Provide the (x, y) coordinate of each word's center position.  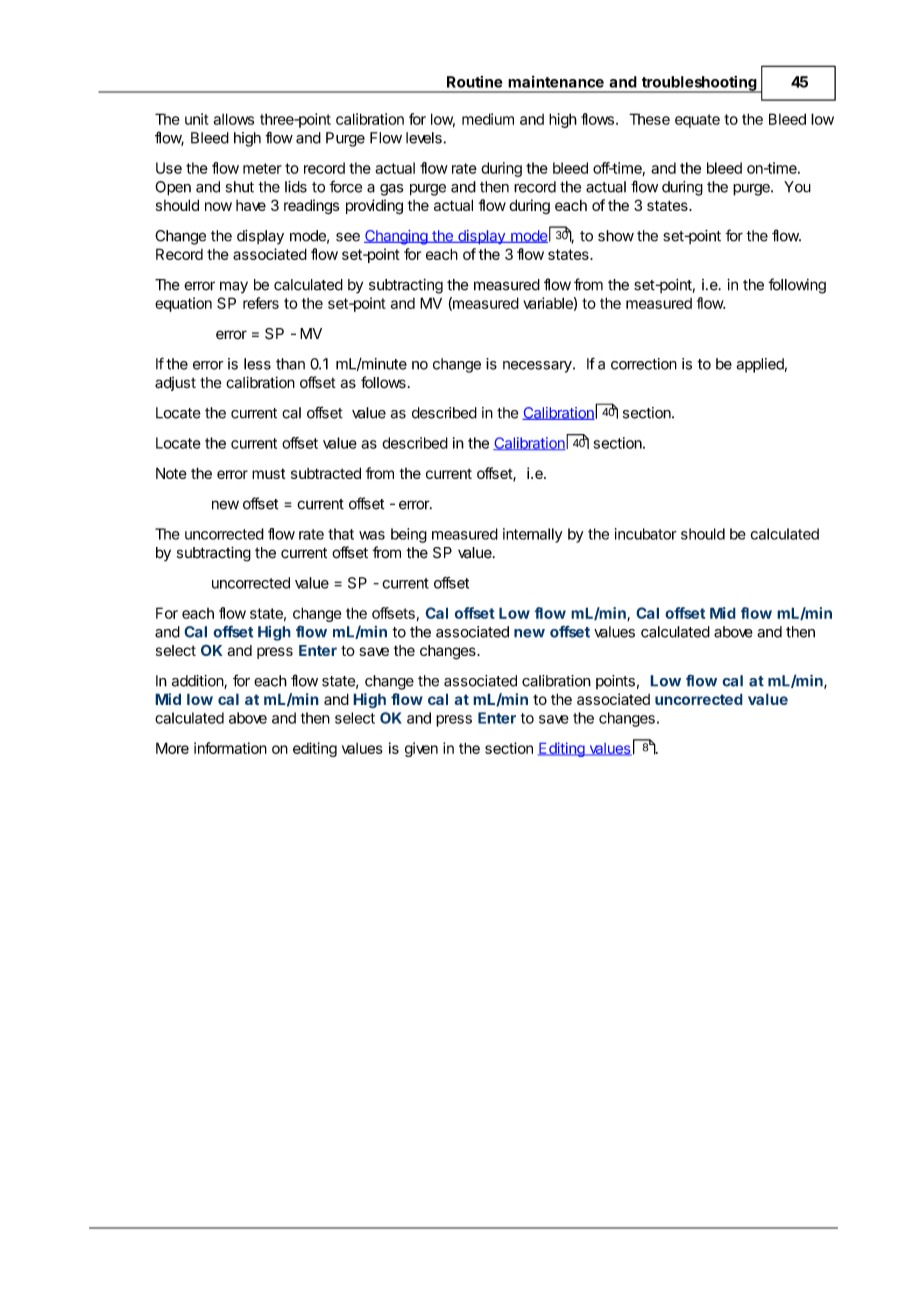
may (234, 287)
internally (533, 535)
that (341, 534)
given (421, 749)
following (797, 286)
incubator (646, 534)
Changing (396, 237)
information (230, 748)
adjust (175, 384)
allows (233, 119)
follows (383, 382)
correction (644, 364)
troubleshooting (699, 84)
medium (488, 119)
